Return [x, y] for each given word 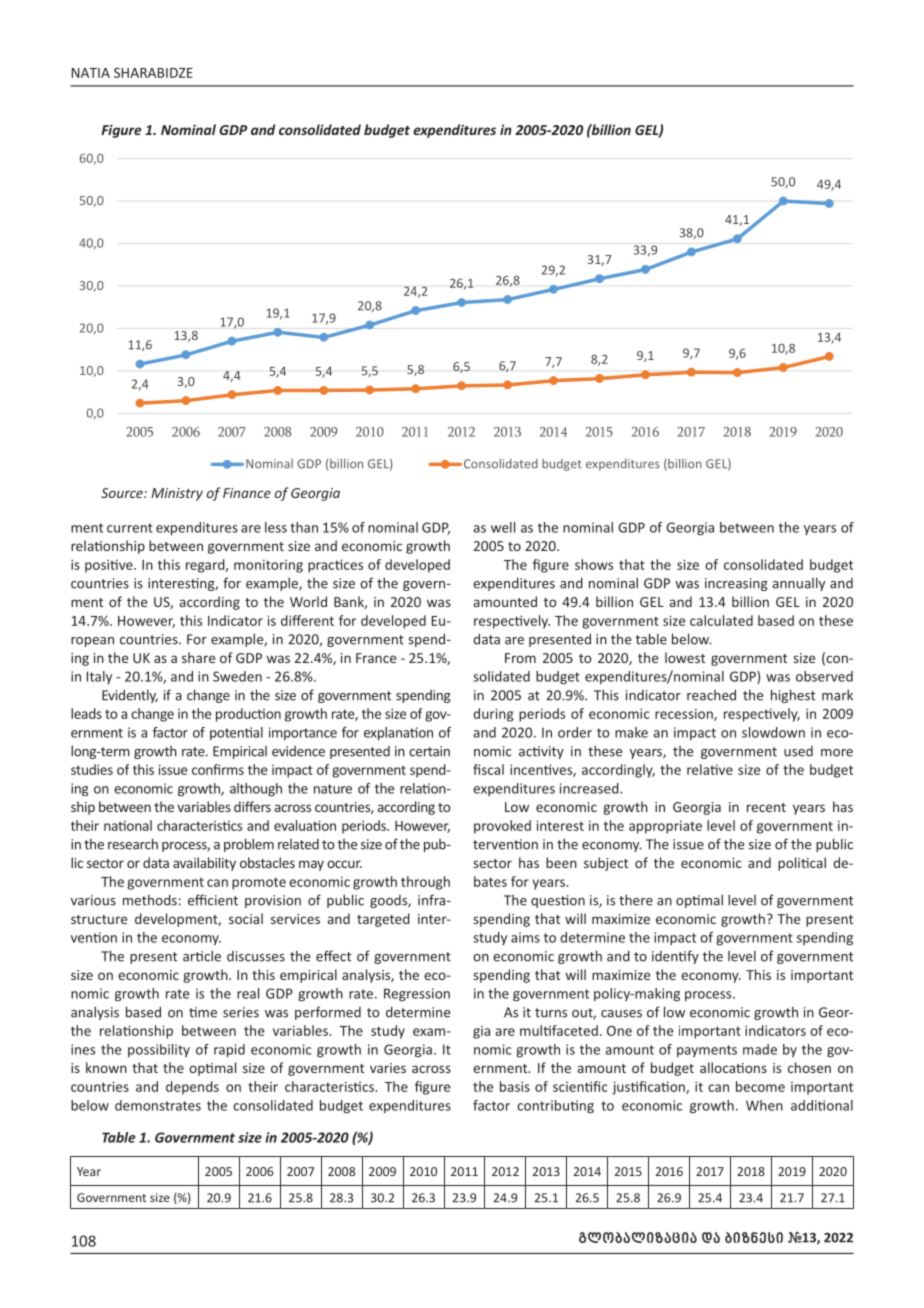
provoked [502, 827]
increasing [736, 584]
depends [192, 1088]
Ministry [177, 494]
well [503, 527]
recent [766, 807]
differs [252, 806]
